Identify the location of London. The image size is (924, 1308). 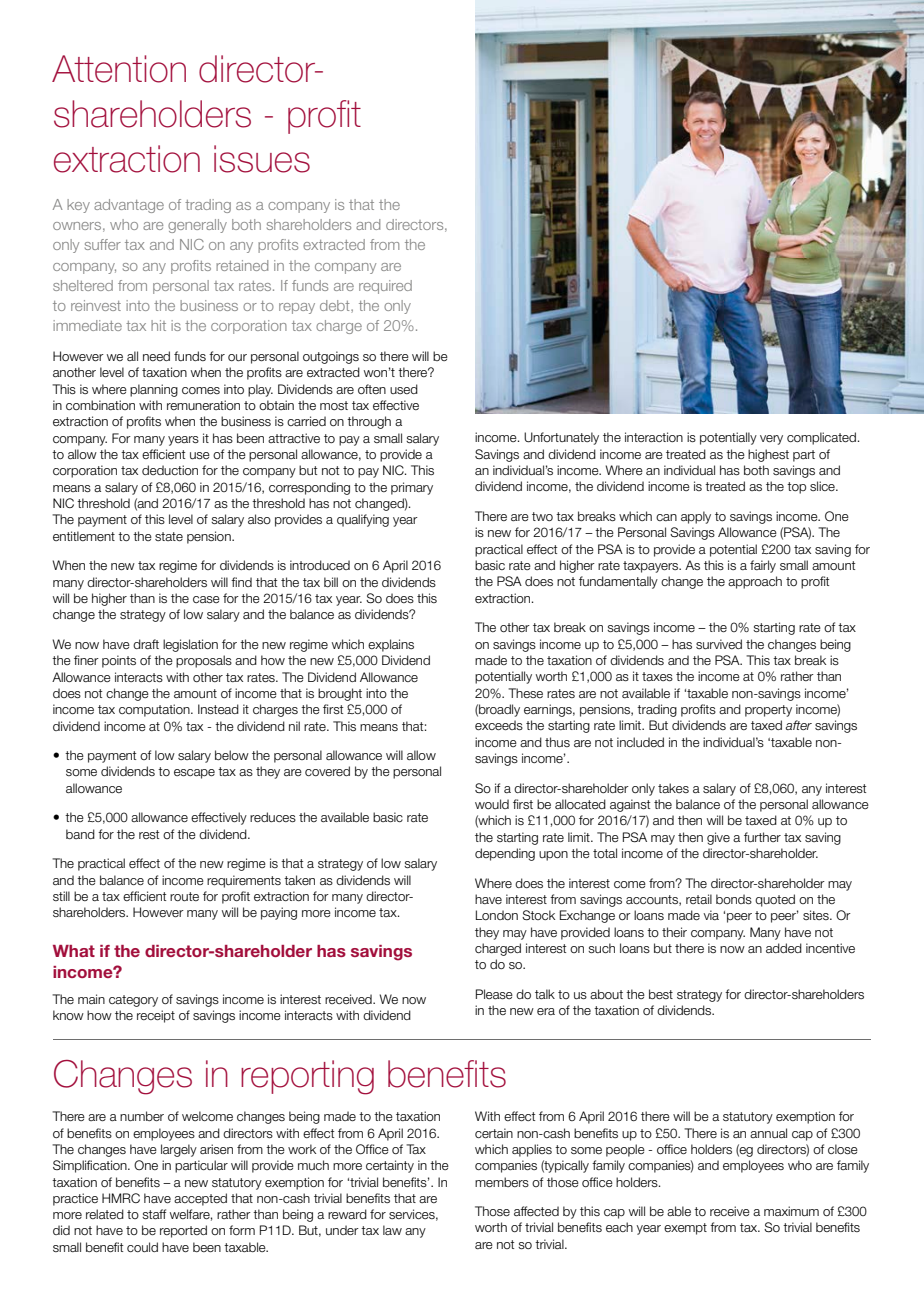
(497, 915).
